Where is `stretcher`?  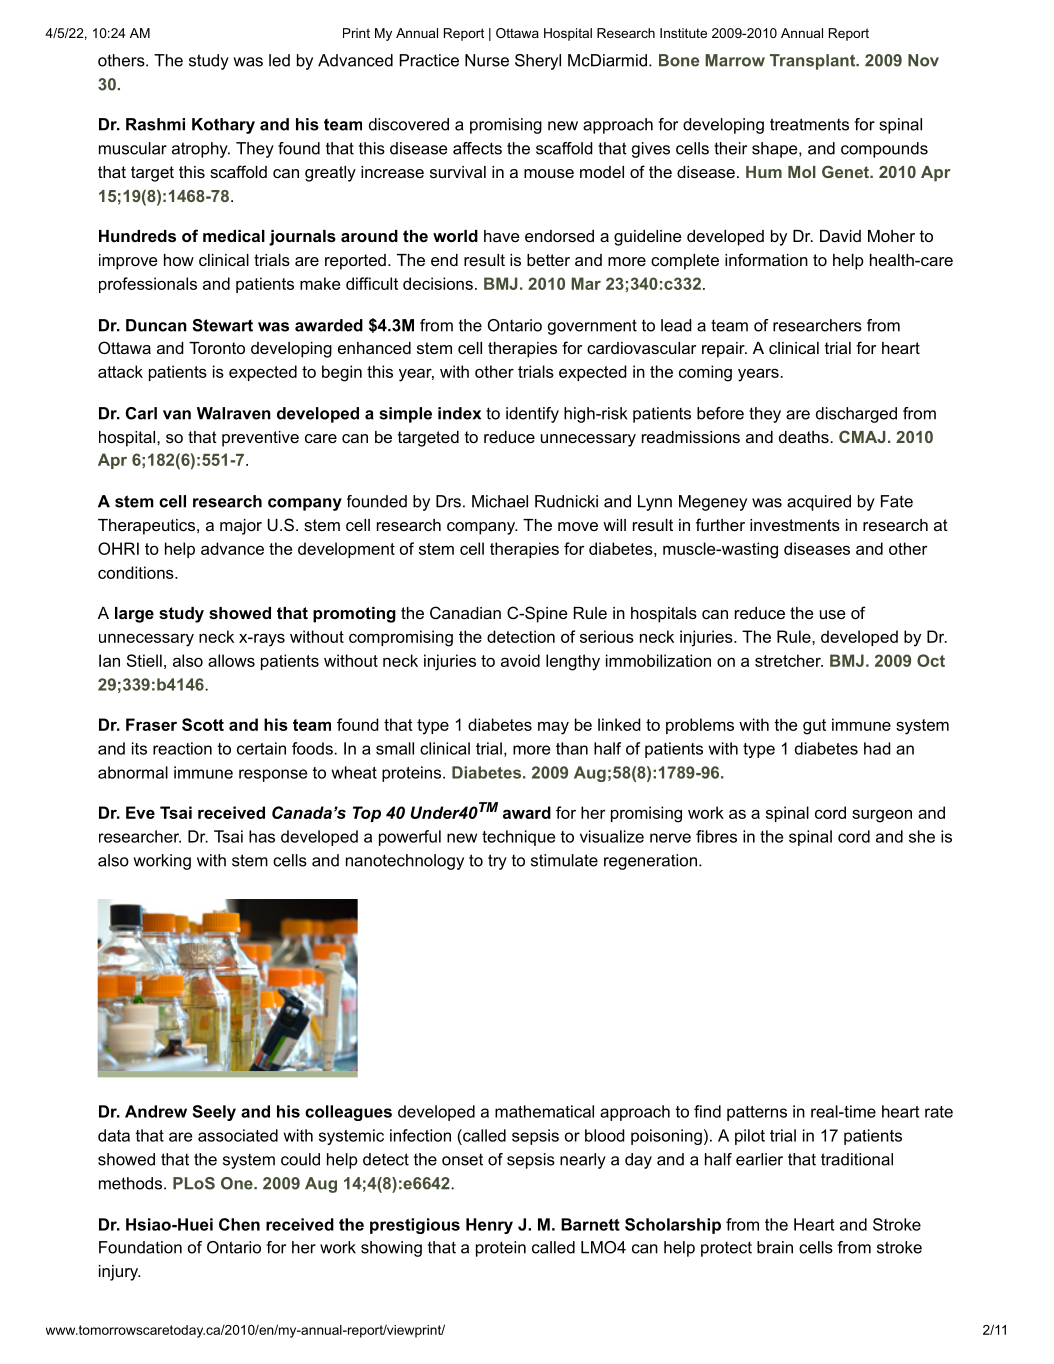
stretcher is located at coordinates (789, 660).
